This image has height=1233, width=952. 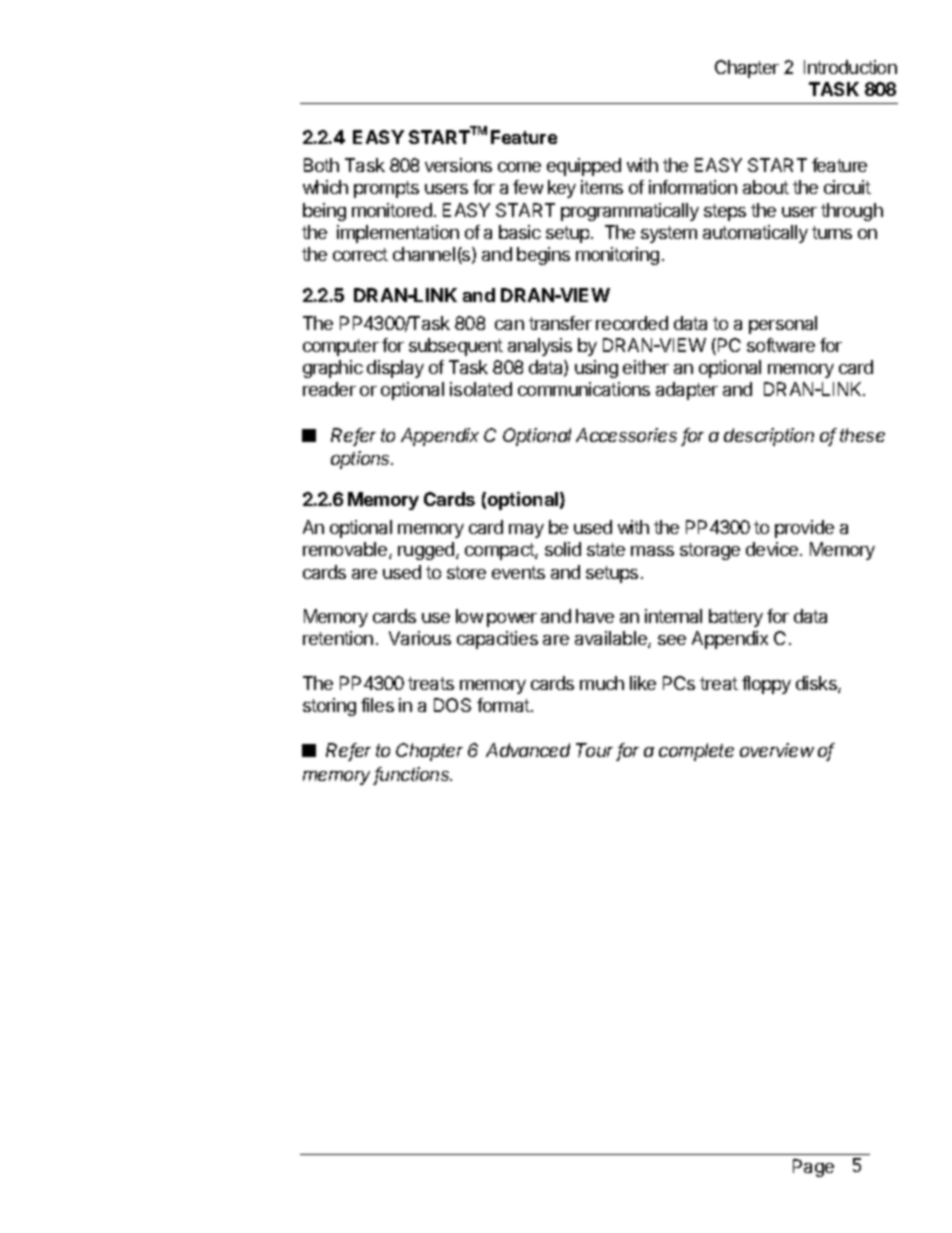 What do you see at coordinates (362, 460) in the image?
I see `options` at bounding box center [362, 460].
